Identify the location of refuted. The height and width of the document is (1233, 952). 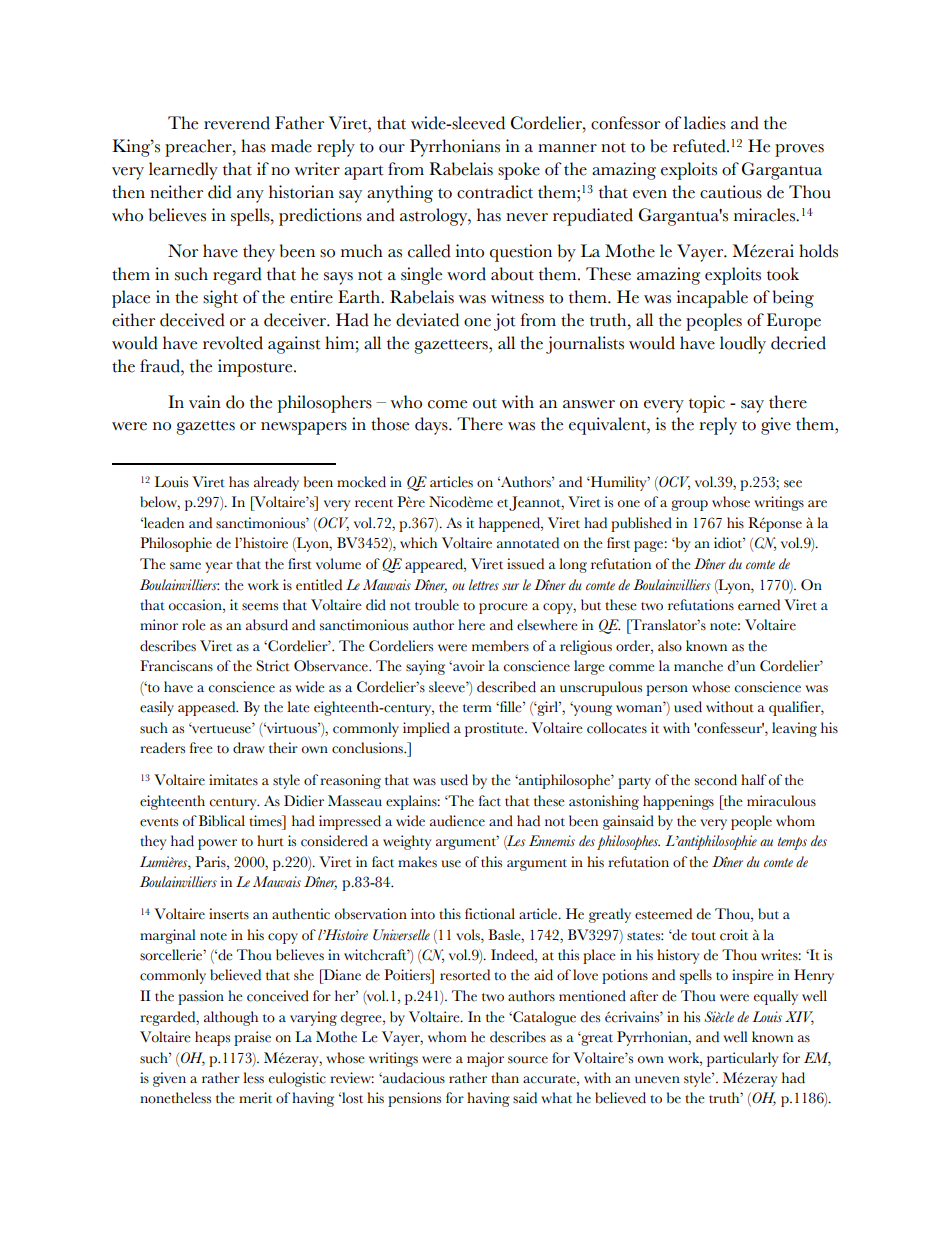
(700, 146).
